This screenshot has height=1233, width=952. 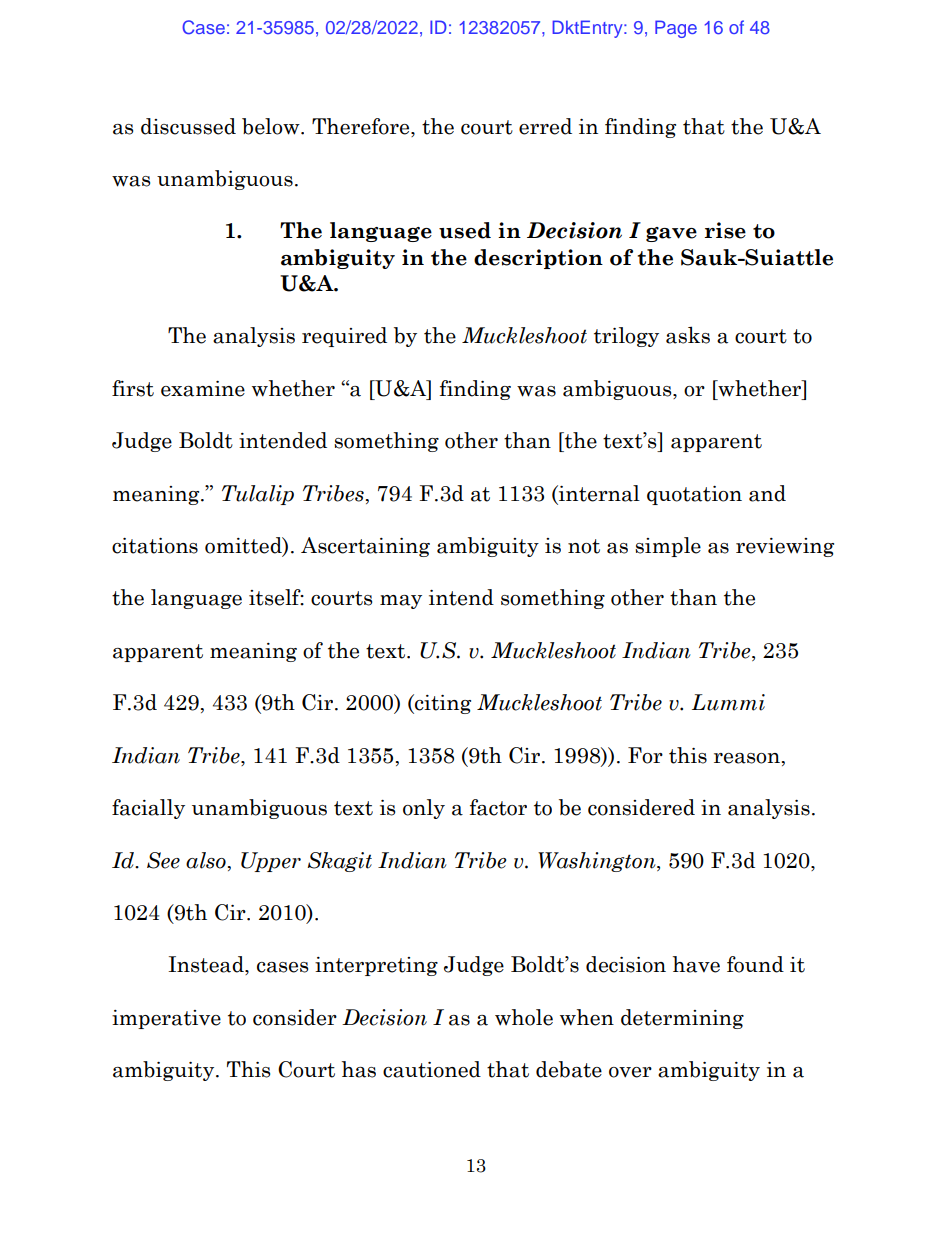 I want to click on also, so click(x=206, y=860).
